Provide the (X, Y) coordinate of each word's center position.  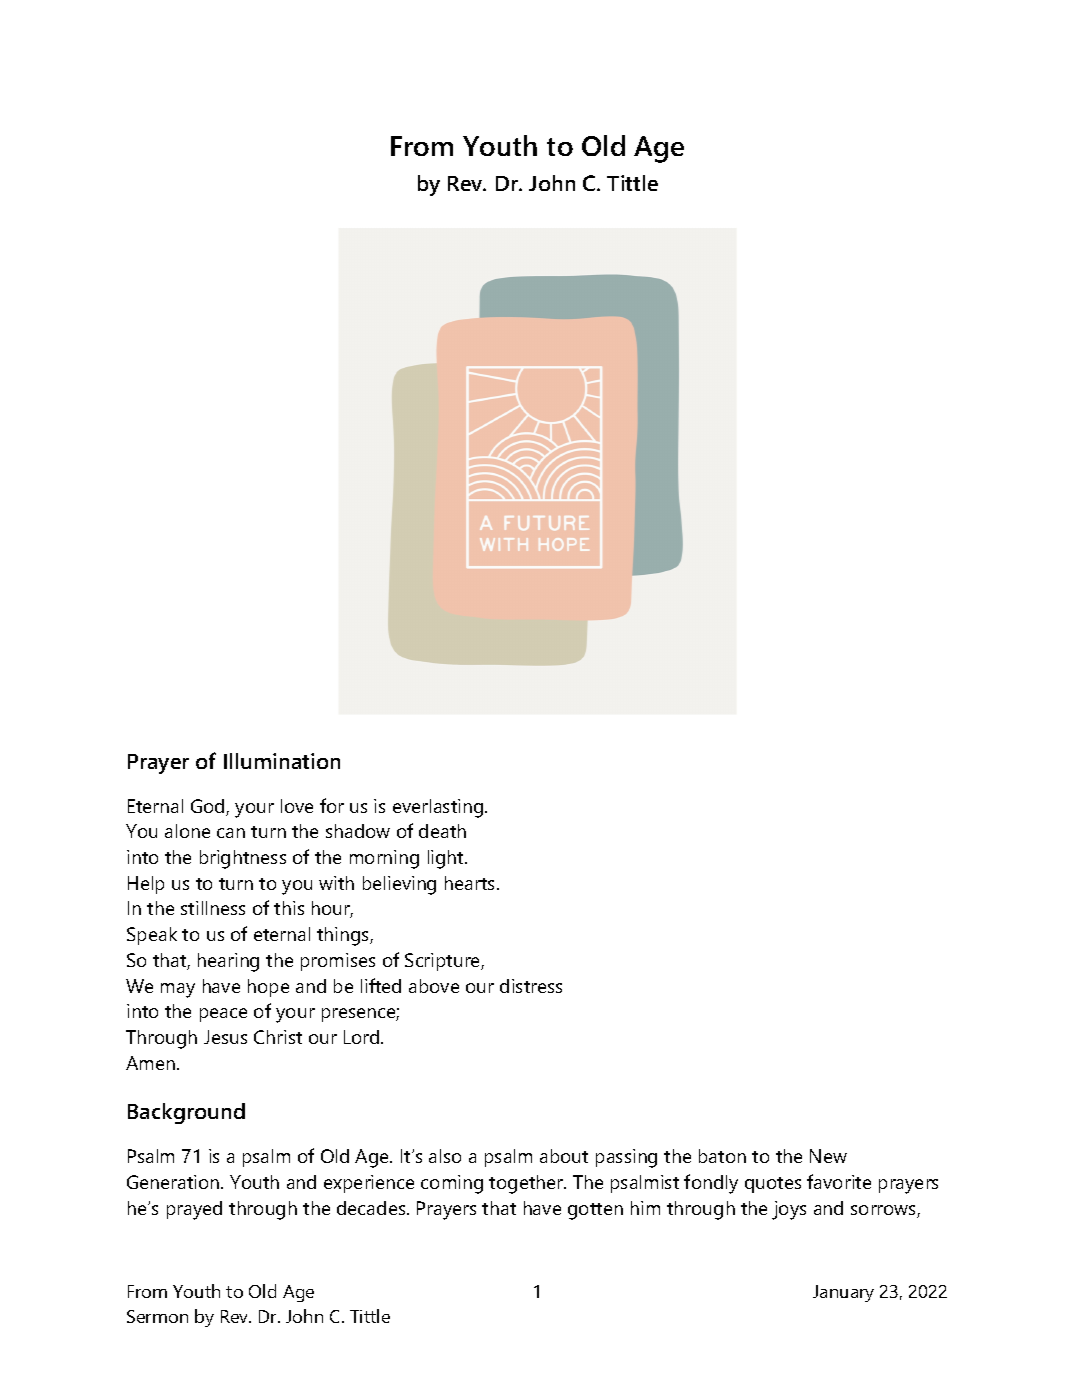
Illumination (282, 761)
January (843, 1293)
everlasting (438, 808)
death (442, 831)
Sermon (157, 1316)
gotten (595, 1211)
